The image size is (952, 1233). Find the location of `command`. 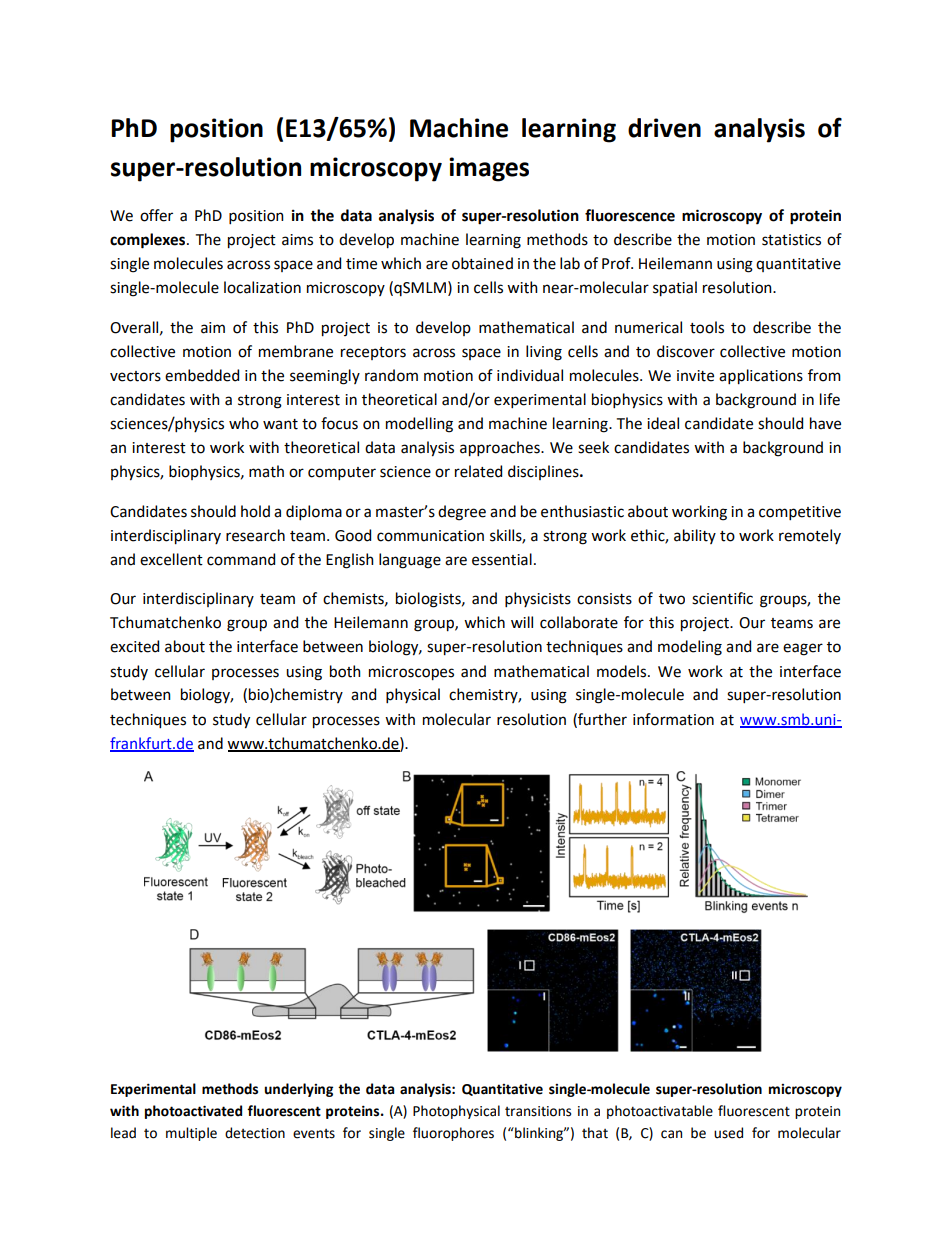

command is located at coordinates (241, 559).
